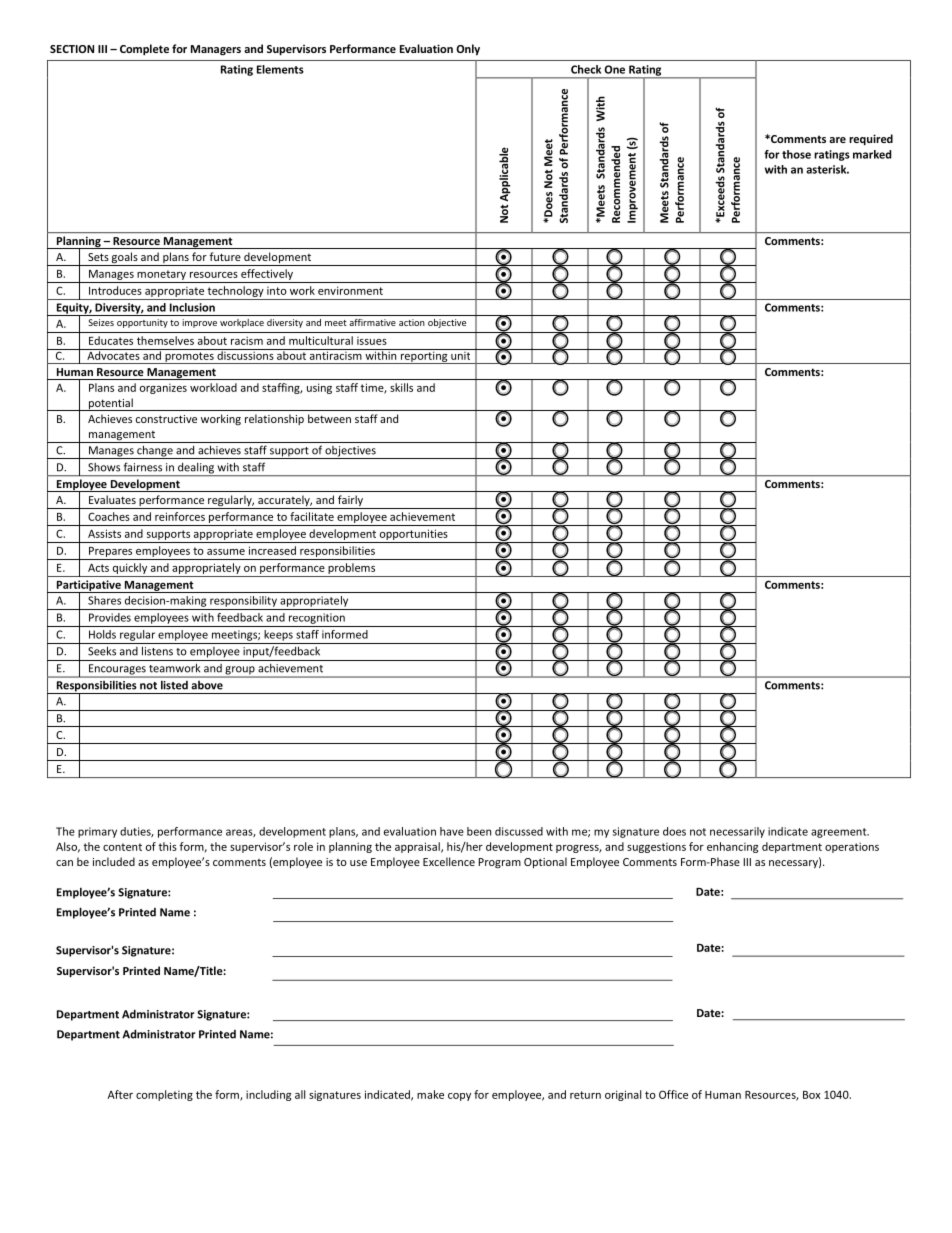 The width and height of the screenshot is (952, 1233). I want to click on group, so click(240, 671).
